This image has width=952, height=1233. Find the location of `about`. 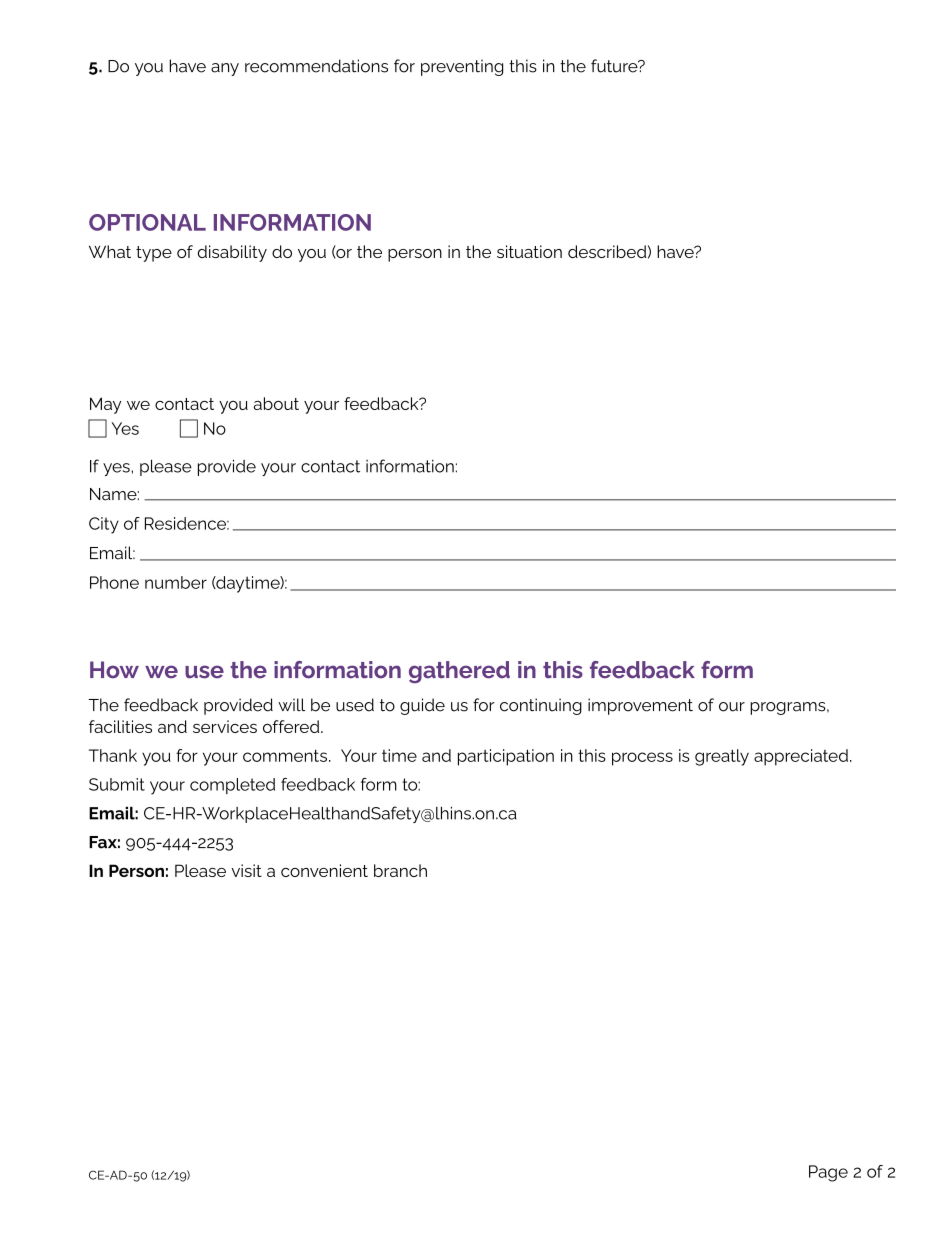

about is located at coordinates (276, 403).
